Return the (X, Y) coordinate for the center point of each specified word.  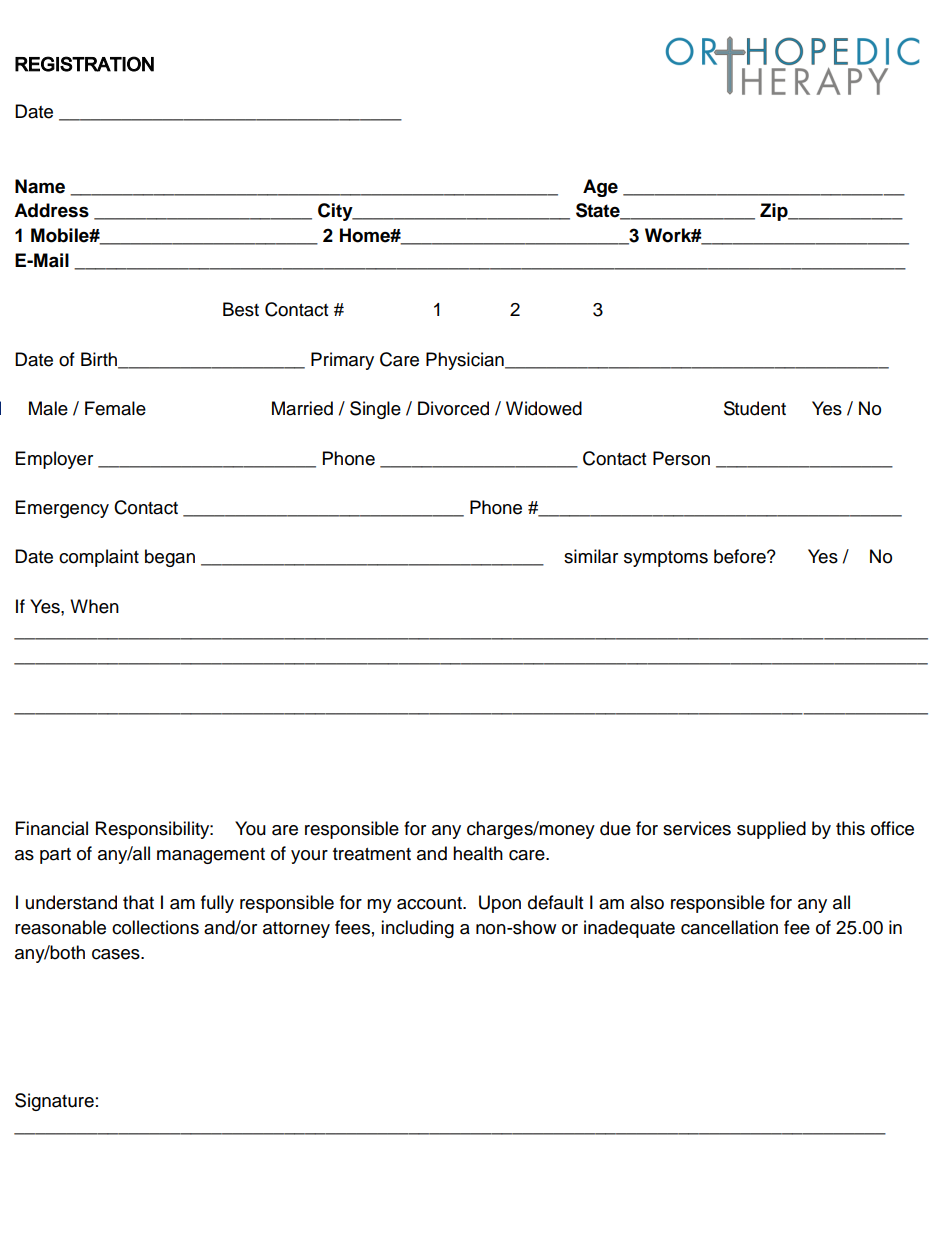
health (478, 853)
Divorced (453, 408)
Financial (52, 828)
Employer (54, 460)
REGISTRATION (84, 64)
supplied (771, 830)
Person (681, 458)
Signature (54, 1102)
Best (241, 309)
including (417, 929)
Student (755, 408)
